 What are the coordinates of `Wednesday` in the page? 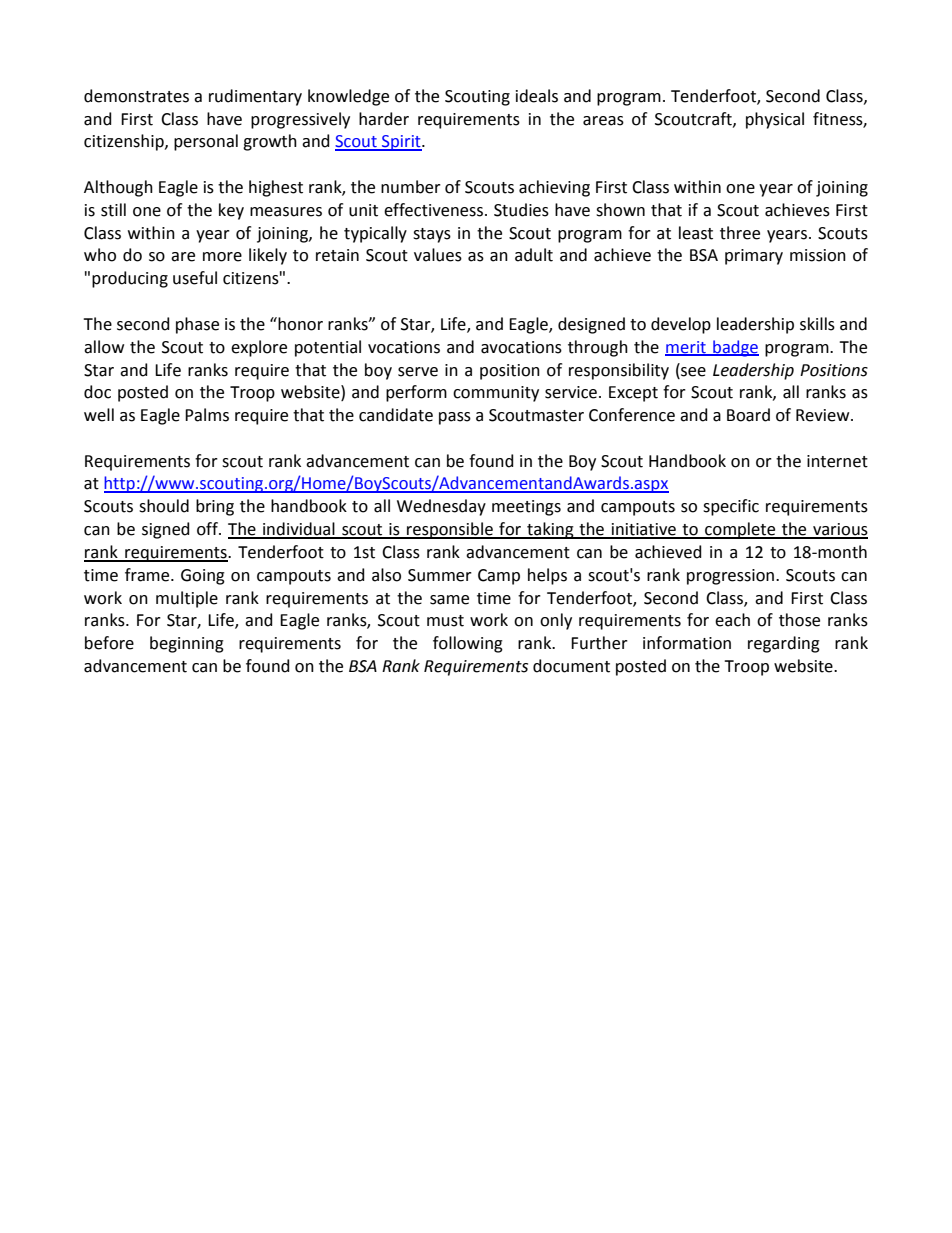 It's located at (441, 507).
